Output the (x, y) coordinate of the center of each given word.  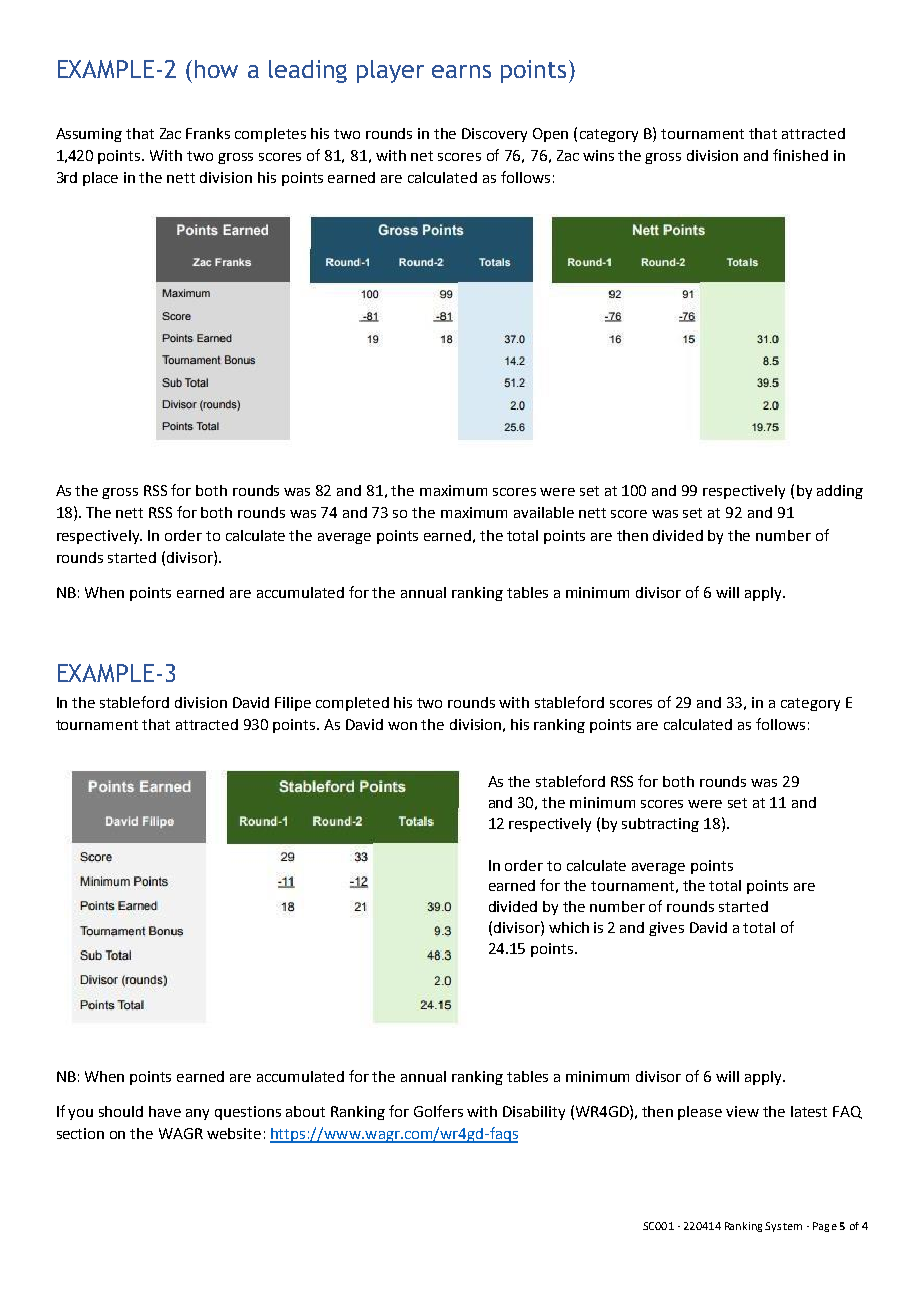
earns (461, 71)
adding (840, 492)
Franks (208, 133)
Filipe (293, 704)
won (402, 726)
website (234, 1133)
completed (352, 704)
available (544, 512)
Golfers (438, 1111)
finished (800, 155)
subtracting (660, 825)
